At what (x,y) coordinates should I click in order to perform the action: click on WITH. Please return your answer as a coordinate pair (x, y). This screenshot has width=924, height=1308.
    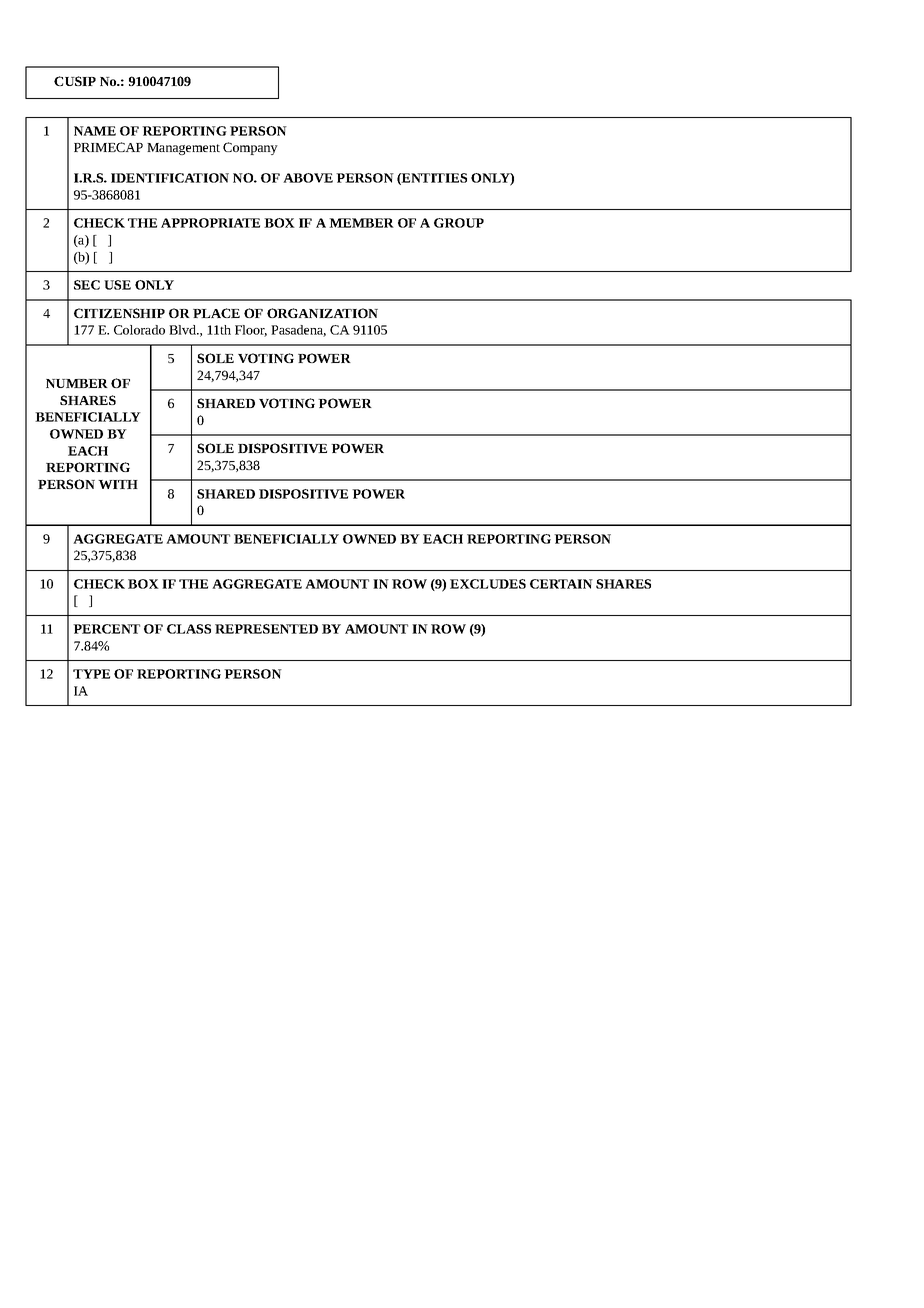
    Looking at the image, I should click on (118, 484).
